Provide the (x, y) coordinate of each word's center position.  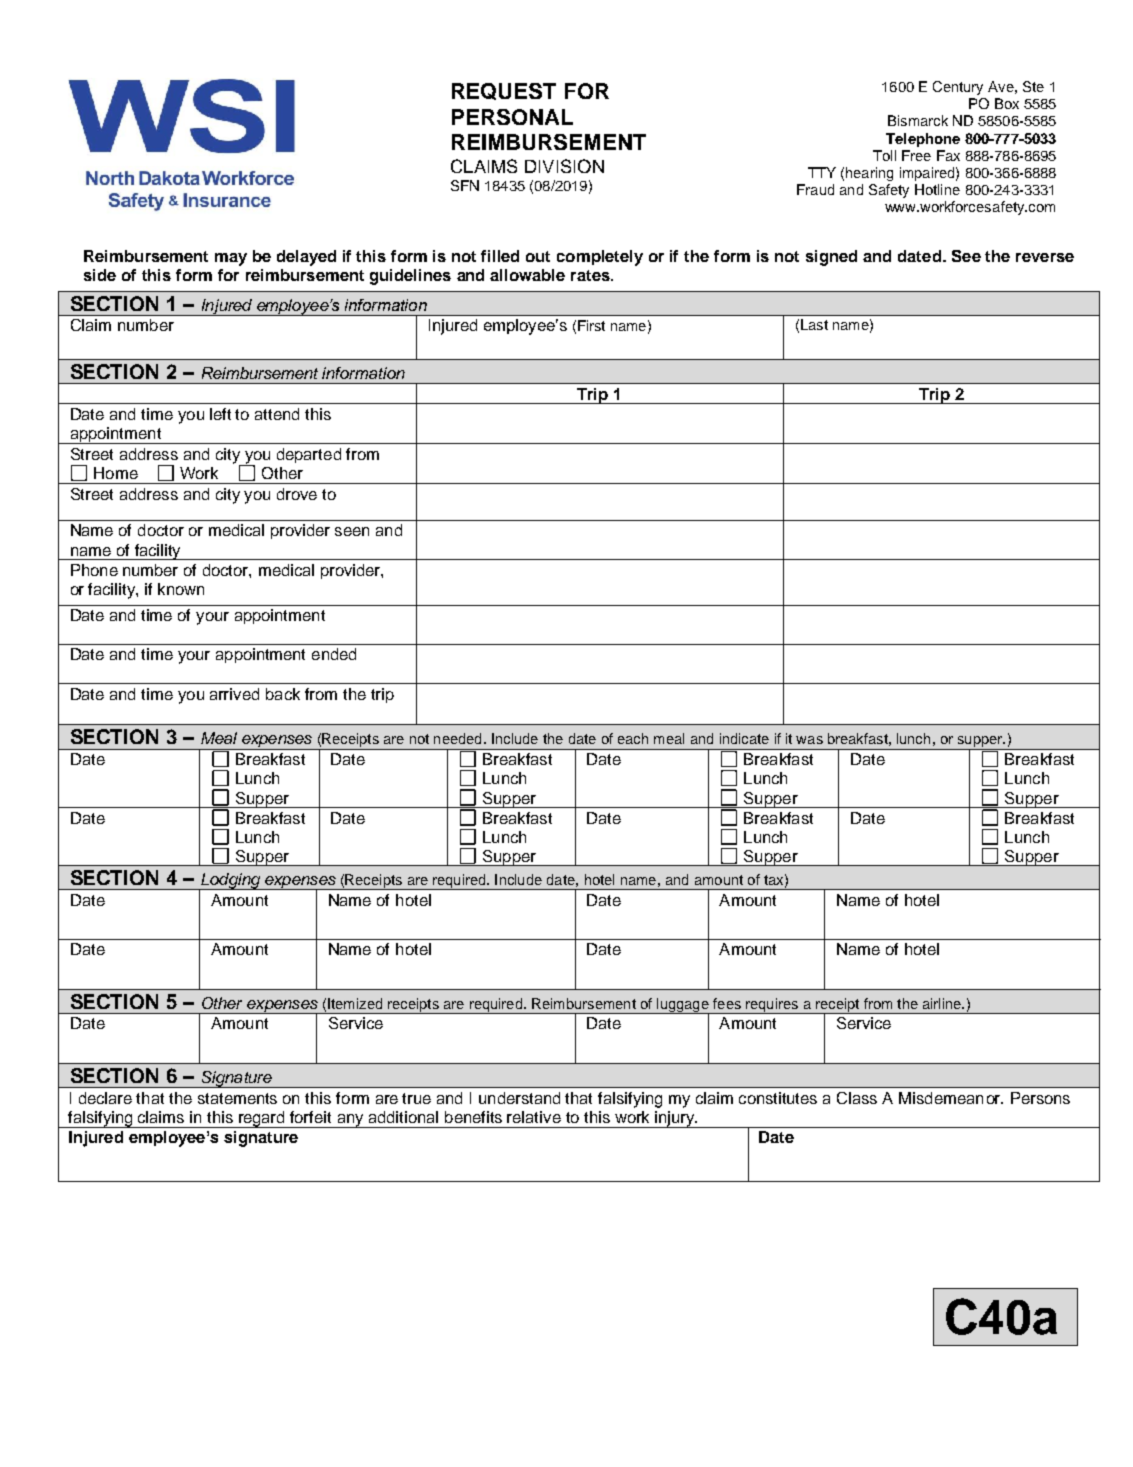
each (633, 738)
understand (519, 1098)
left (220, 414)
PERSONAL (512, 117)
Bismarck (918, 120)
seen (352, 531)
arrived (234, 694)
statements (237, 1098)
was (809, 740)
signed (831, 258)
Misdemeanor (951, 1098)
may (231, 259)
